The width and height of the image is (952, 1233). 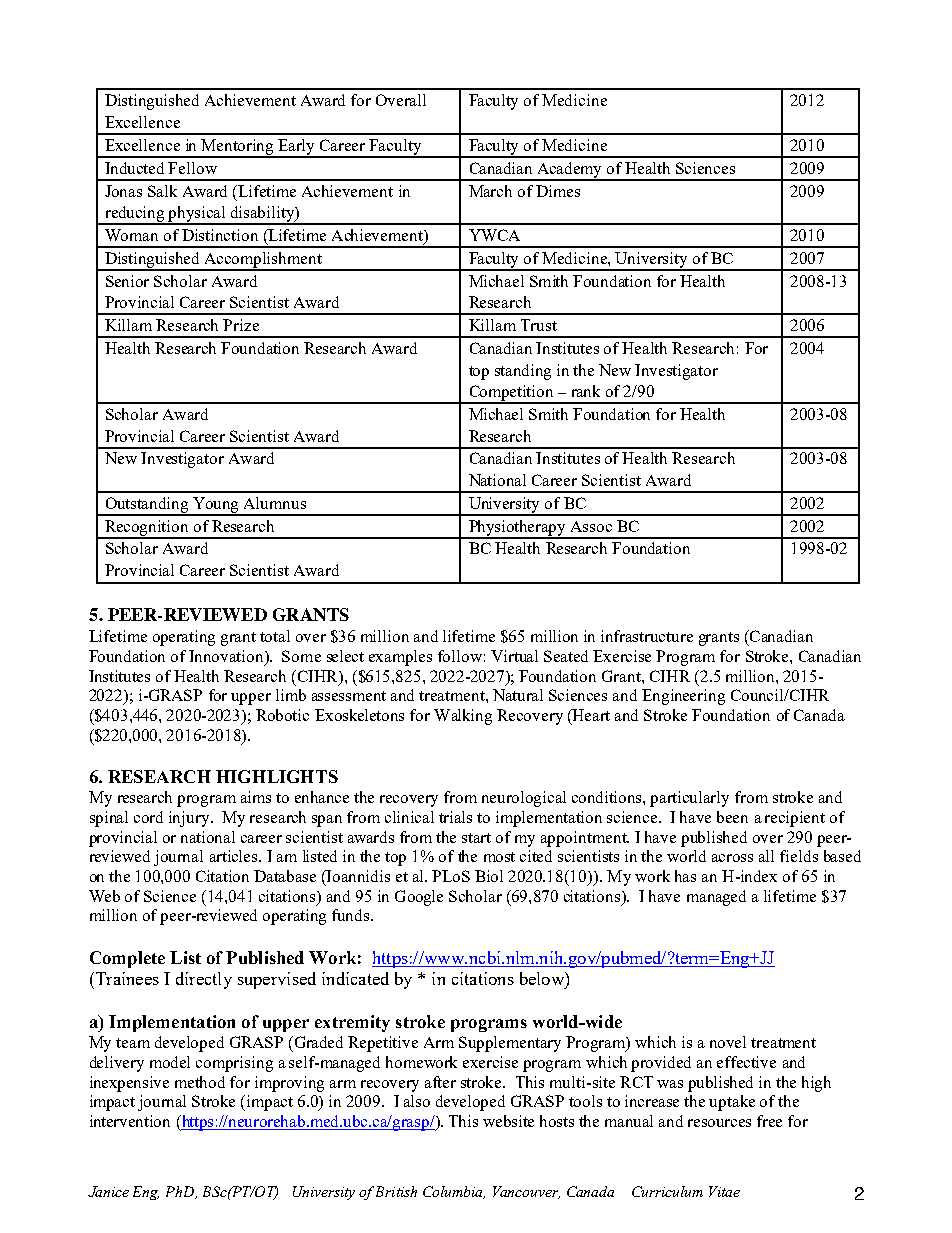 What do you see at coordinates (490, 191) in the image?
I see `March` at bounding box center [490, 191].
